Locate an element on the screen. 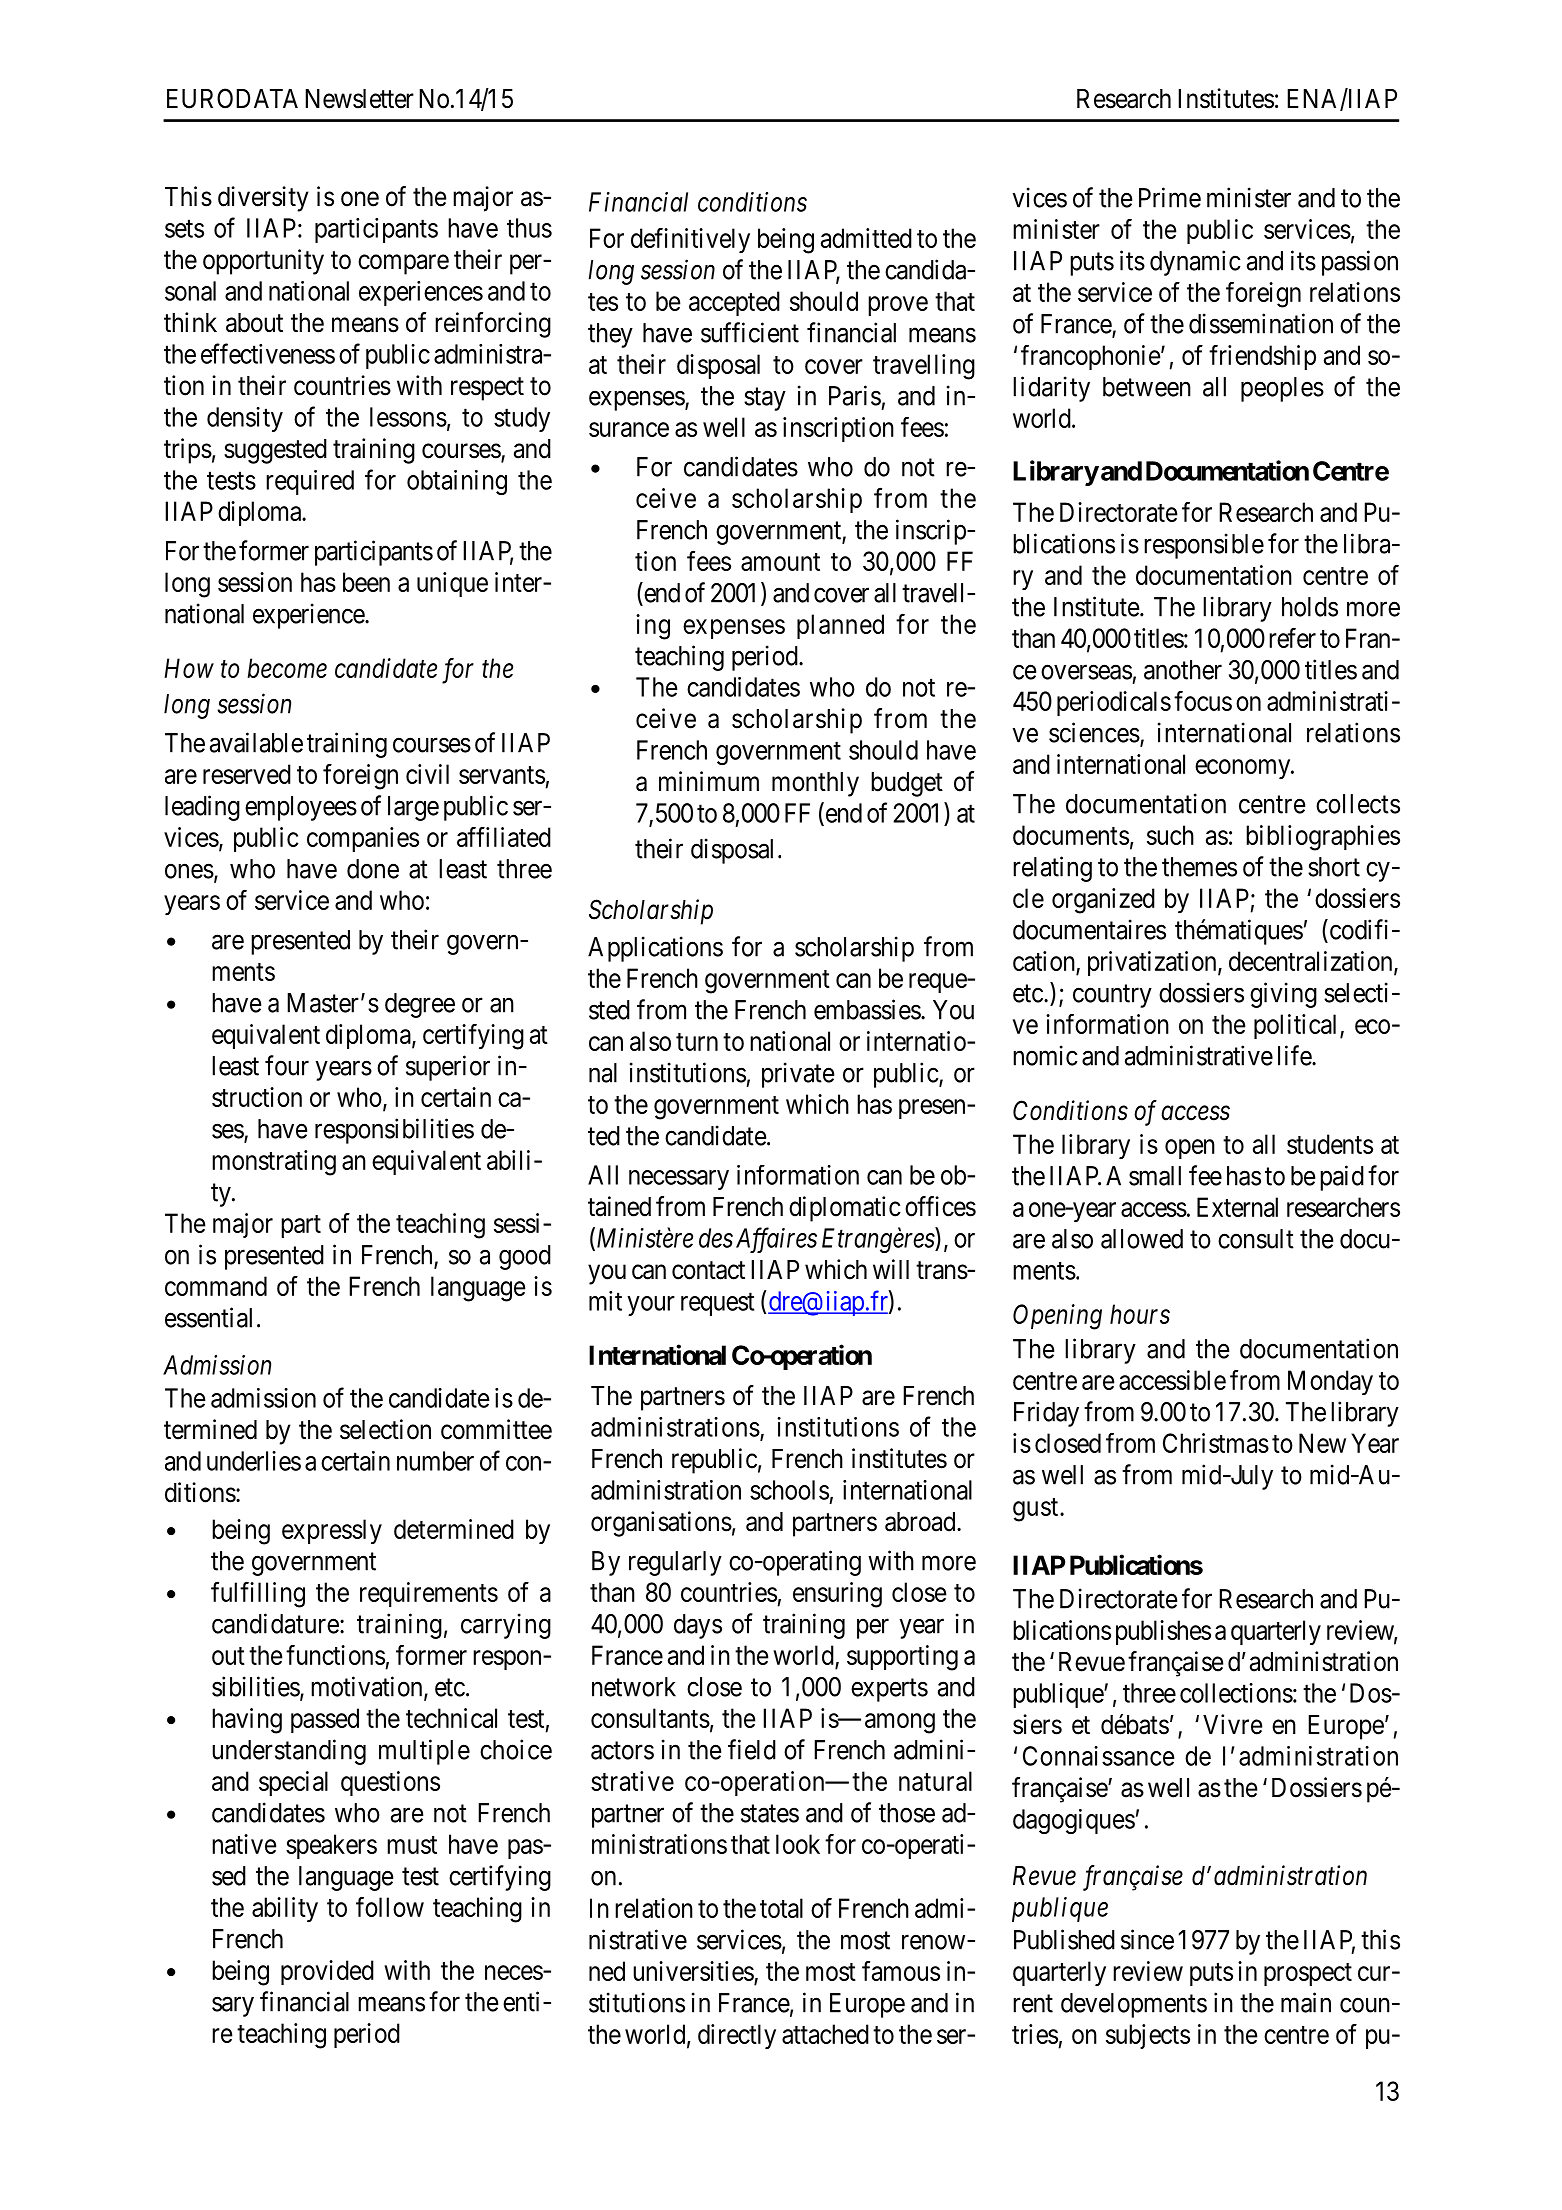 The image size is (1562, 2210). definitively is located at coordinates (690, 240).
